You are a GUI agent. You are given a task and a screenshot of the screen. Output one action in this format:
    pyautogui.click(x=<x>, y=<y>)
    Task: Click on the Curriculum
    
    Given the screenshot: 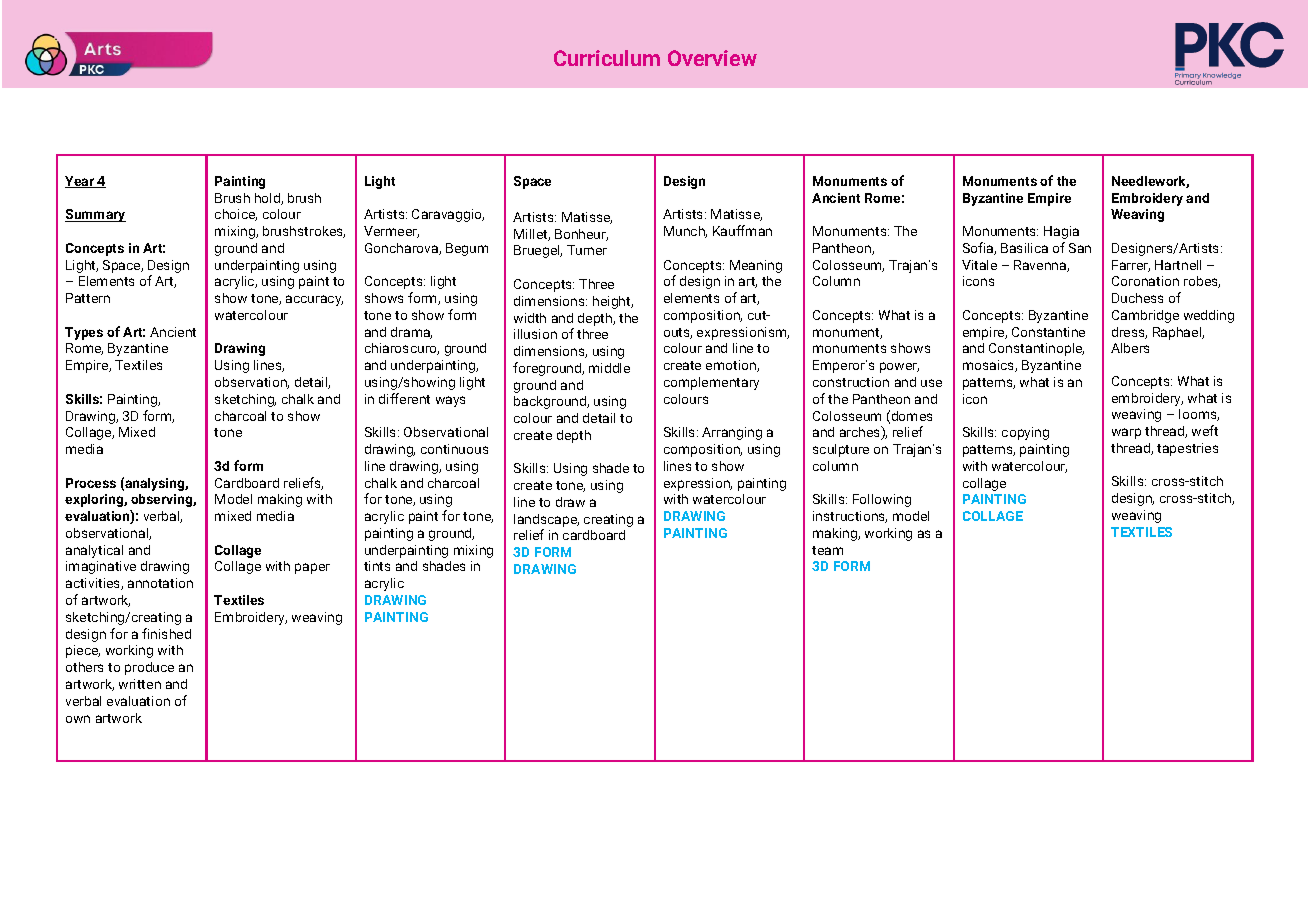 What is the action you would take?
    pyautogui.click(x=607, y=58)
